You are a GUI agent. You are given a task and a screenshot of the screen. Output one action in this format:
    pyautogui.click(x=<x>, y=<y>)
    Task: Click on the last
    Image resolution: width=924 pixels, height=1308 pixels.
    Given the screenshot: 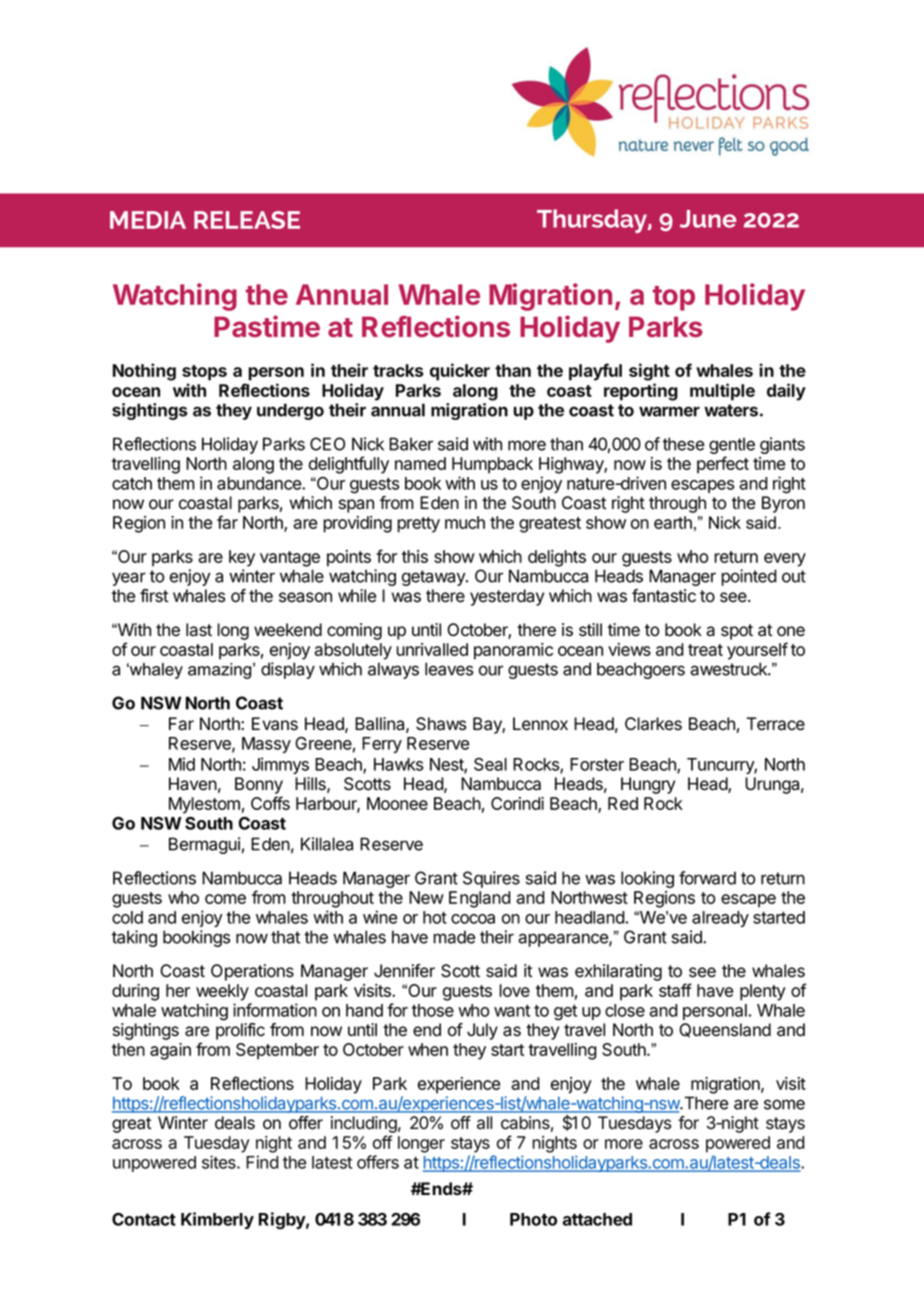 What is the action you would take?
    pyautogui.click(x=199, y=630)
